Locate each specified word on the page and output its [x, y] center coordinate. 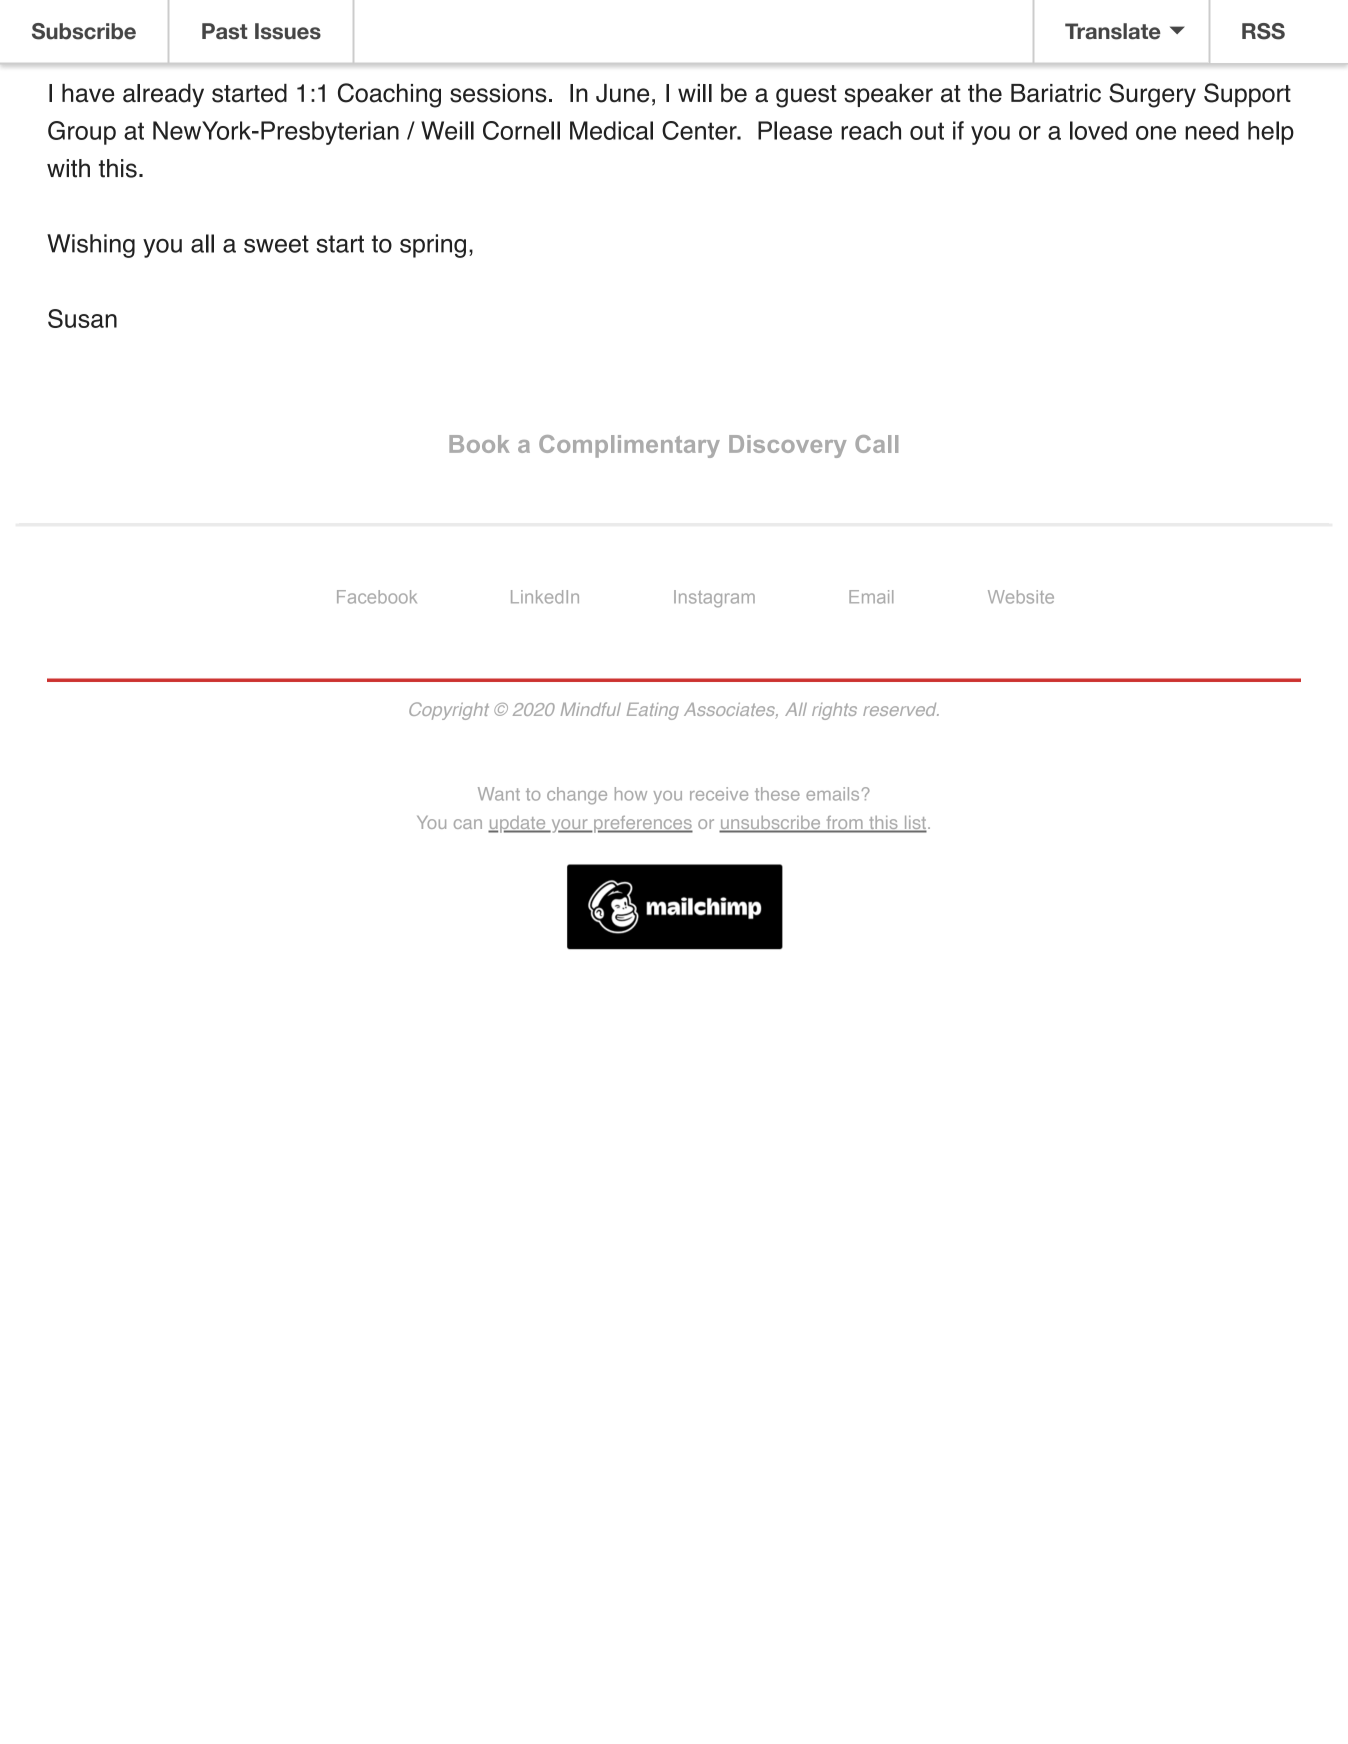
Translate [1113, 31]
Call [876, 444]
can [468, 824]
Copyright [449, 711]
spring [433, 246]
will [695, 93]
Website [1021, 597]
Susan [82, 318]
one [1156, 133]
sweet [276, 244]
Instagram [714, 599]
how [631, 794]
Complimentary [629, 446]
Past [225, 31]
